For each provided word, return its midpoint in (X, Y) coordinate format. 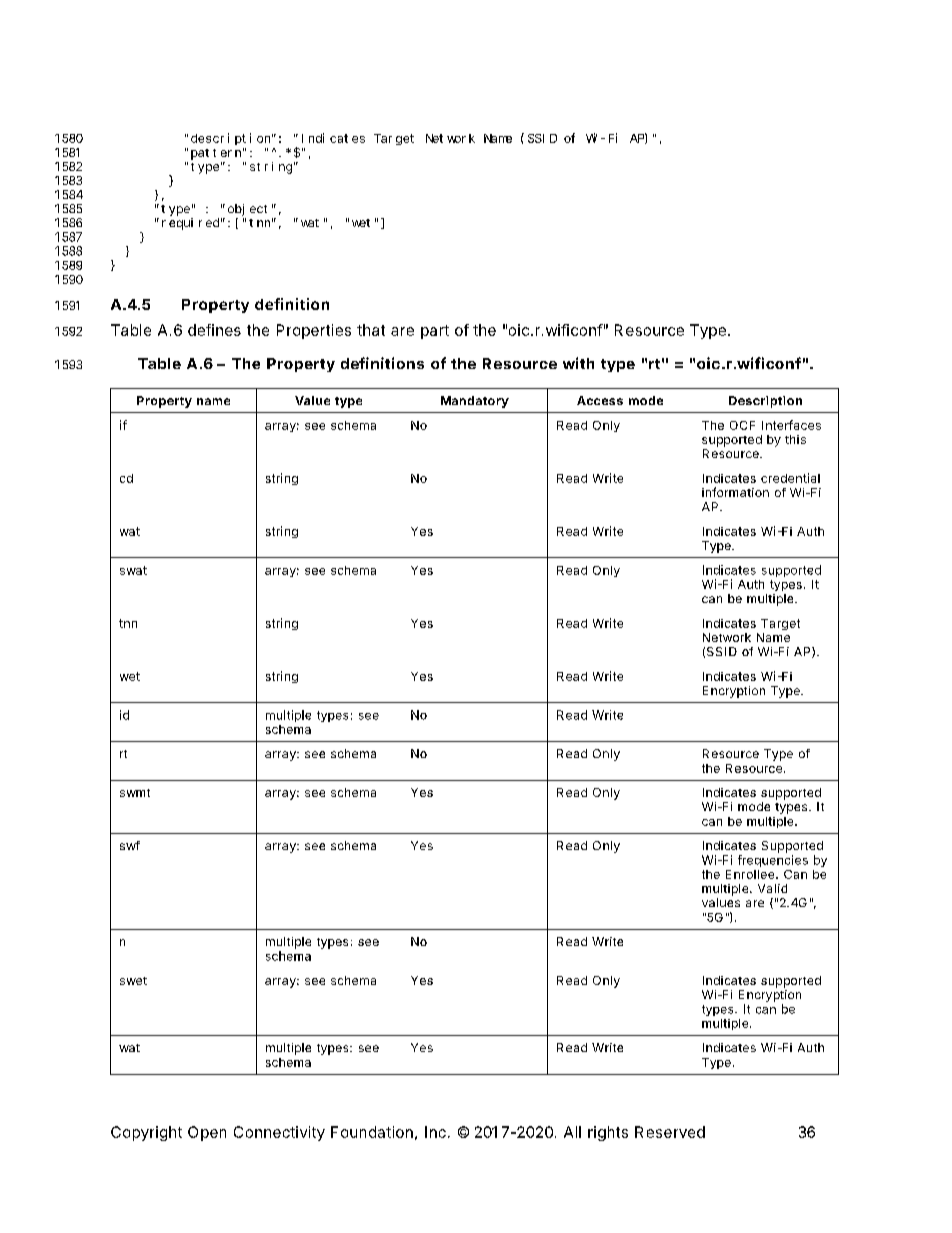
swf (130, 845)
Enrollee (751, 874)
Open (207, 1133)
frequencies (773, 861)
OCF (742, 425)
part (435, 332)
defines (214, 330)
